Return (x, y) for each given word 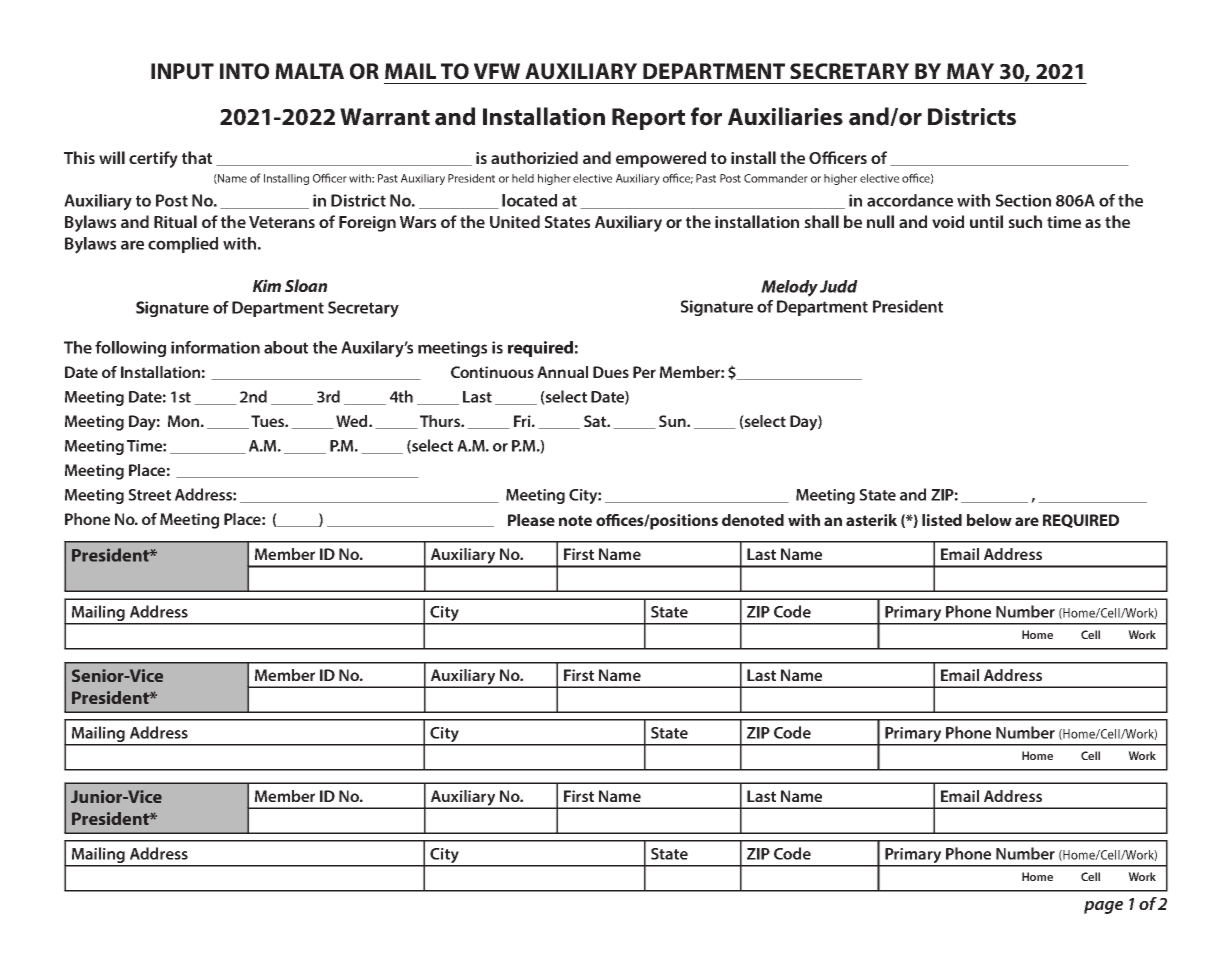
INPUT (182, 71)
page (1103, 907)
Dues (611, 372)
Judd (839, 286)
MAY (970, 71)
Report (648, 119)
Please (531, 520)
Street (149, 495)
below (989, 520)
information (215, 347)
